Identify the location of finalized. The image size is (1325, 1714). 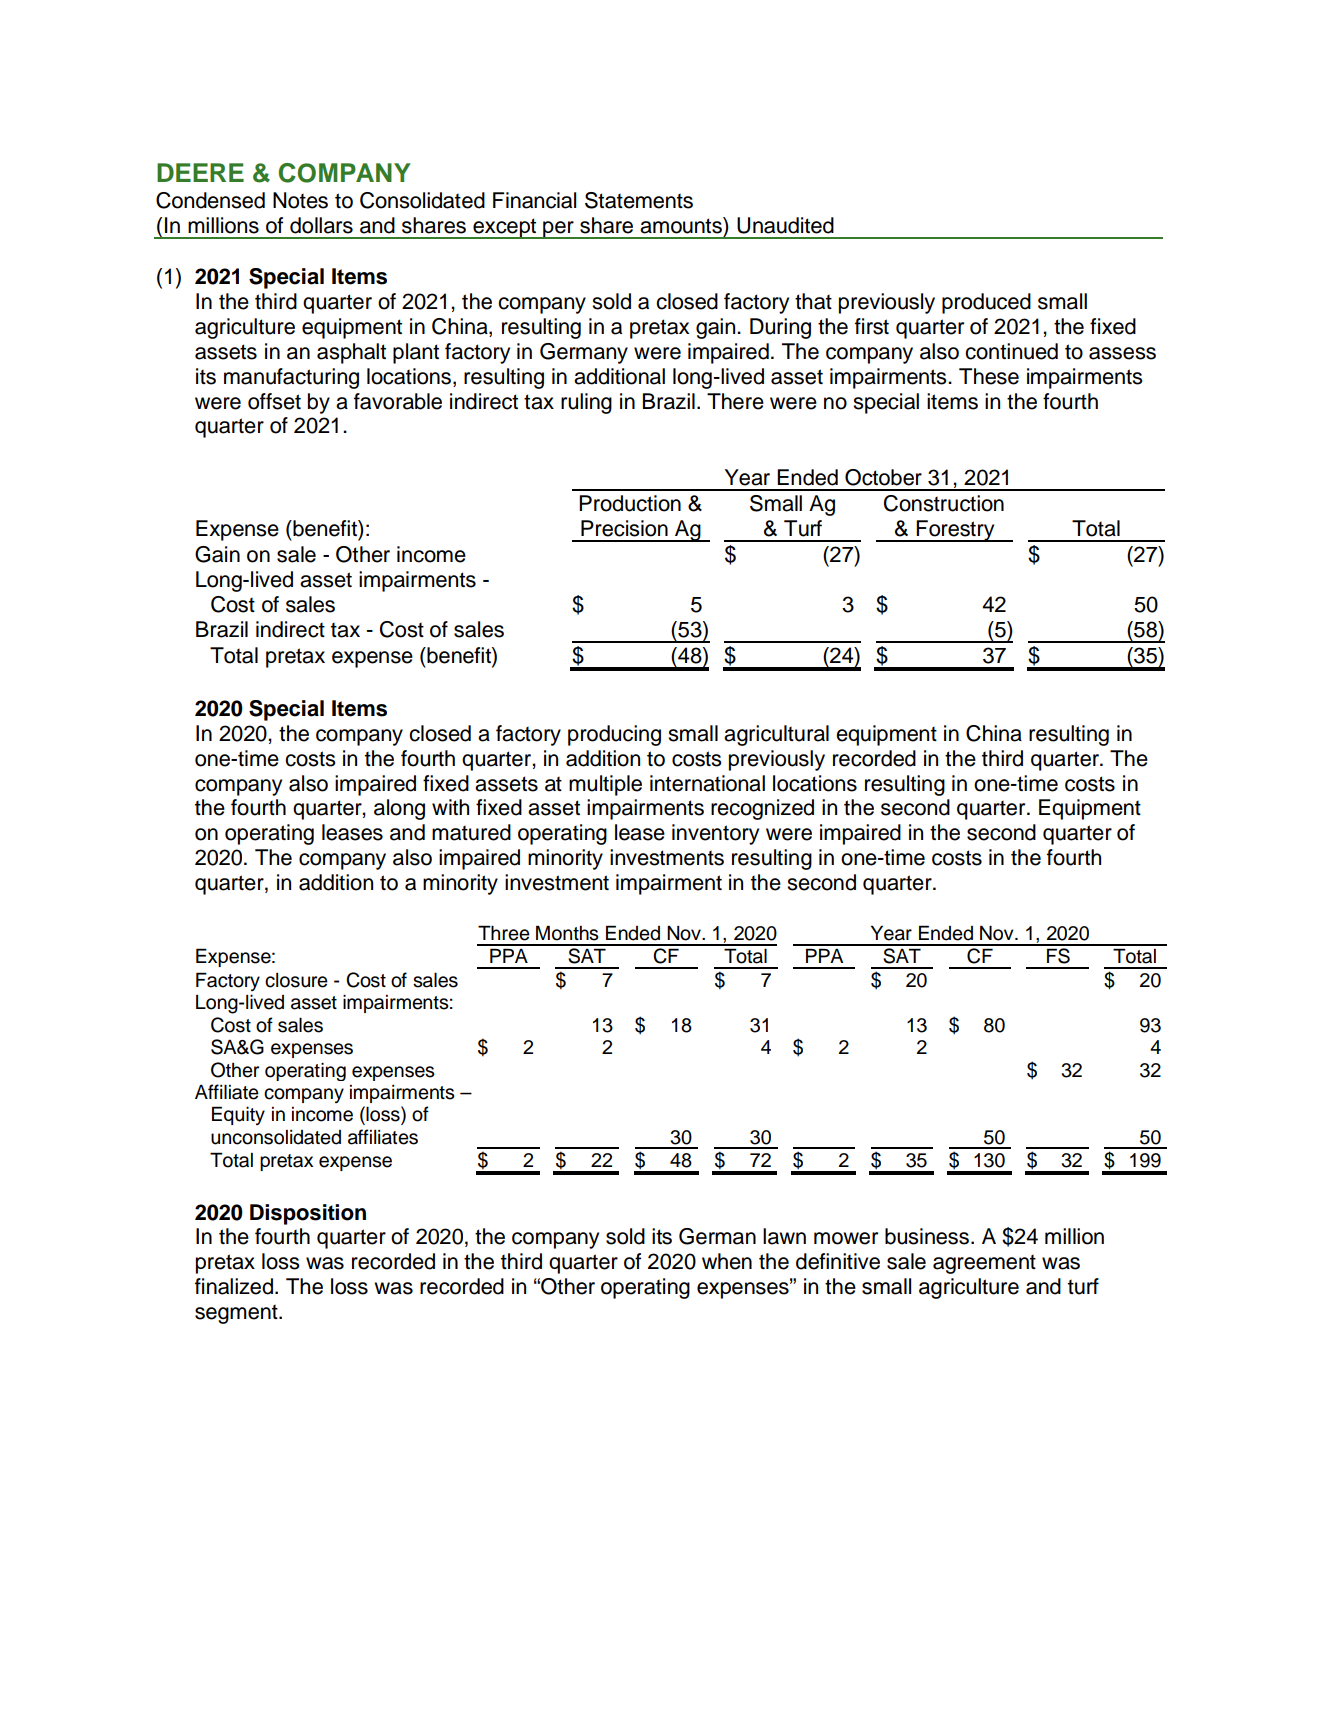
(234, 1286).
